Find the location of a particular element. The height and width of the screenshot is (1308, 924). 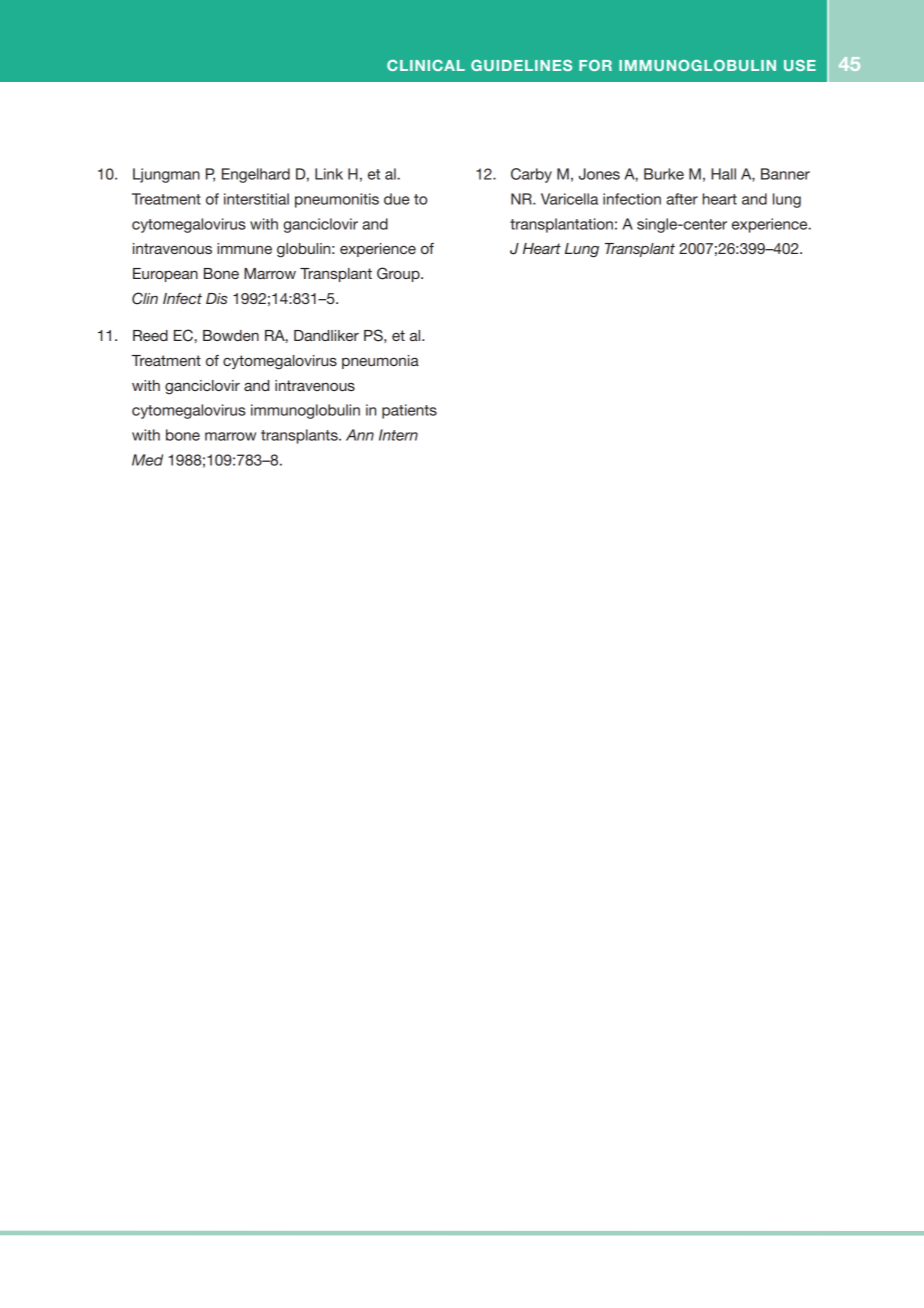

interstitial is located at coordinates (256, 199).
